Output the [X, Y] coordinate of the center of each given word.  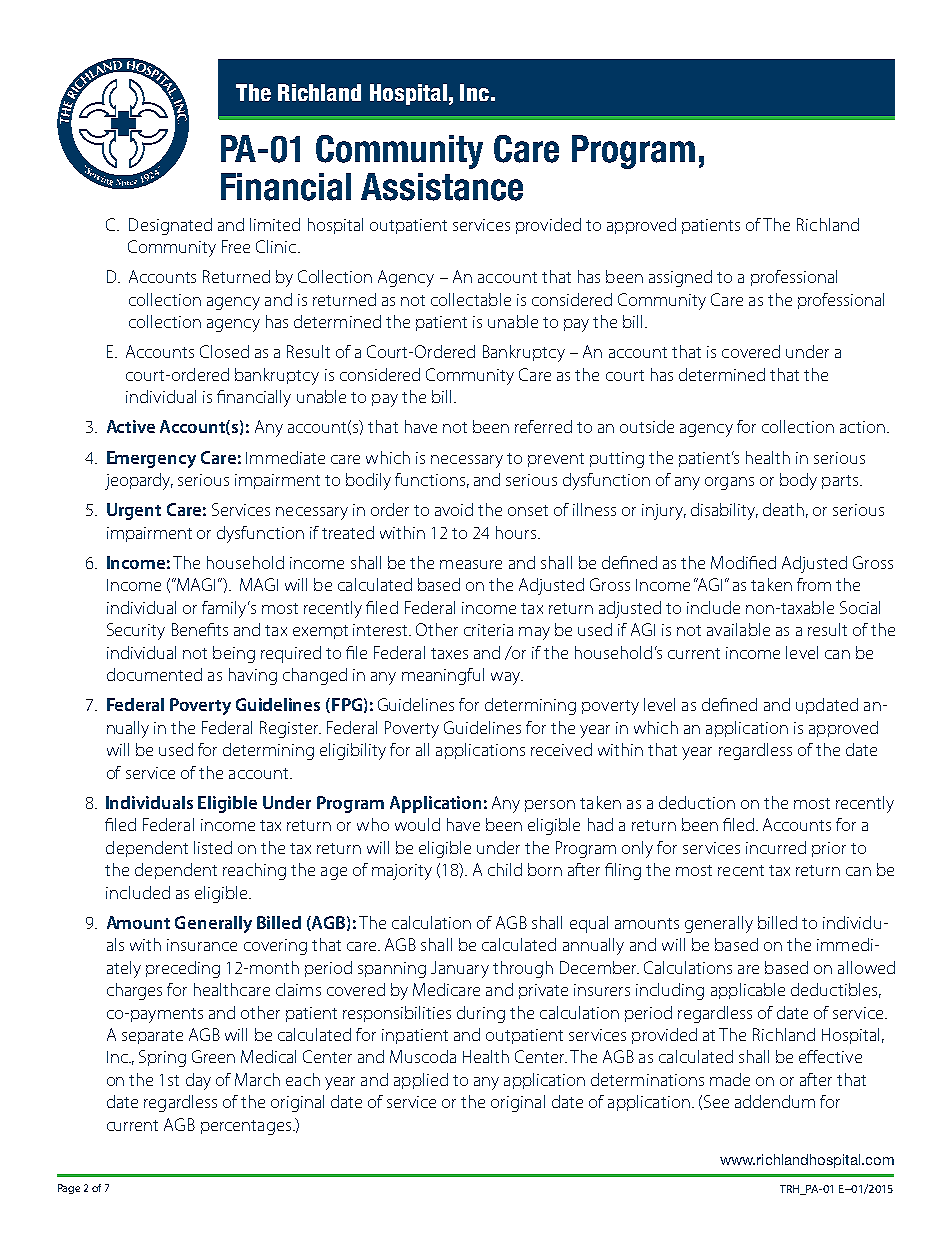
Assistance [442, 187]
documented [154, 674]
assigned [680, 278]
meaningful [443, 676]
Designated [170, 226]
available [738, 629]
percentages [247, 1127]
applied [421, 1081]
